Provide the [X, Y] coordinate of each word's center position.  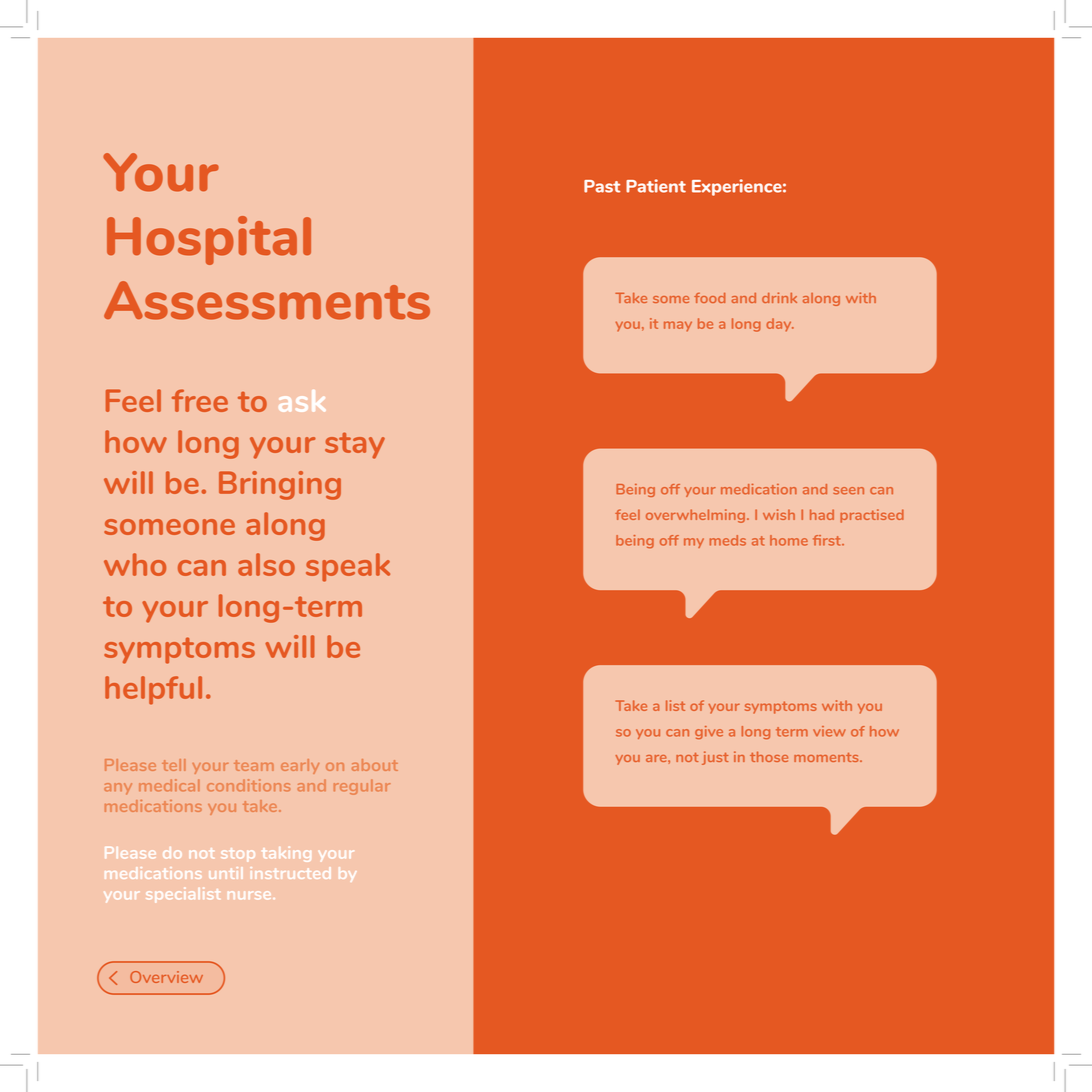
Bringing [280, 485]
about [375, 765]
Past [602, 186]
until [225, 873]
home [789, 540]
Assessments [267, 300]
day [780, 325]
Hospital [209, 240]
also [266, 564]
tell [173, 765]
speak [348, 567]
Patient [656, 186]
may [678, 326]
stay [355, 445]
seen [848, 491]
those [769, 756]
